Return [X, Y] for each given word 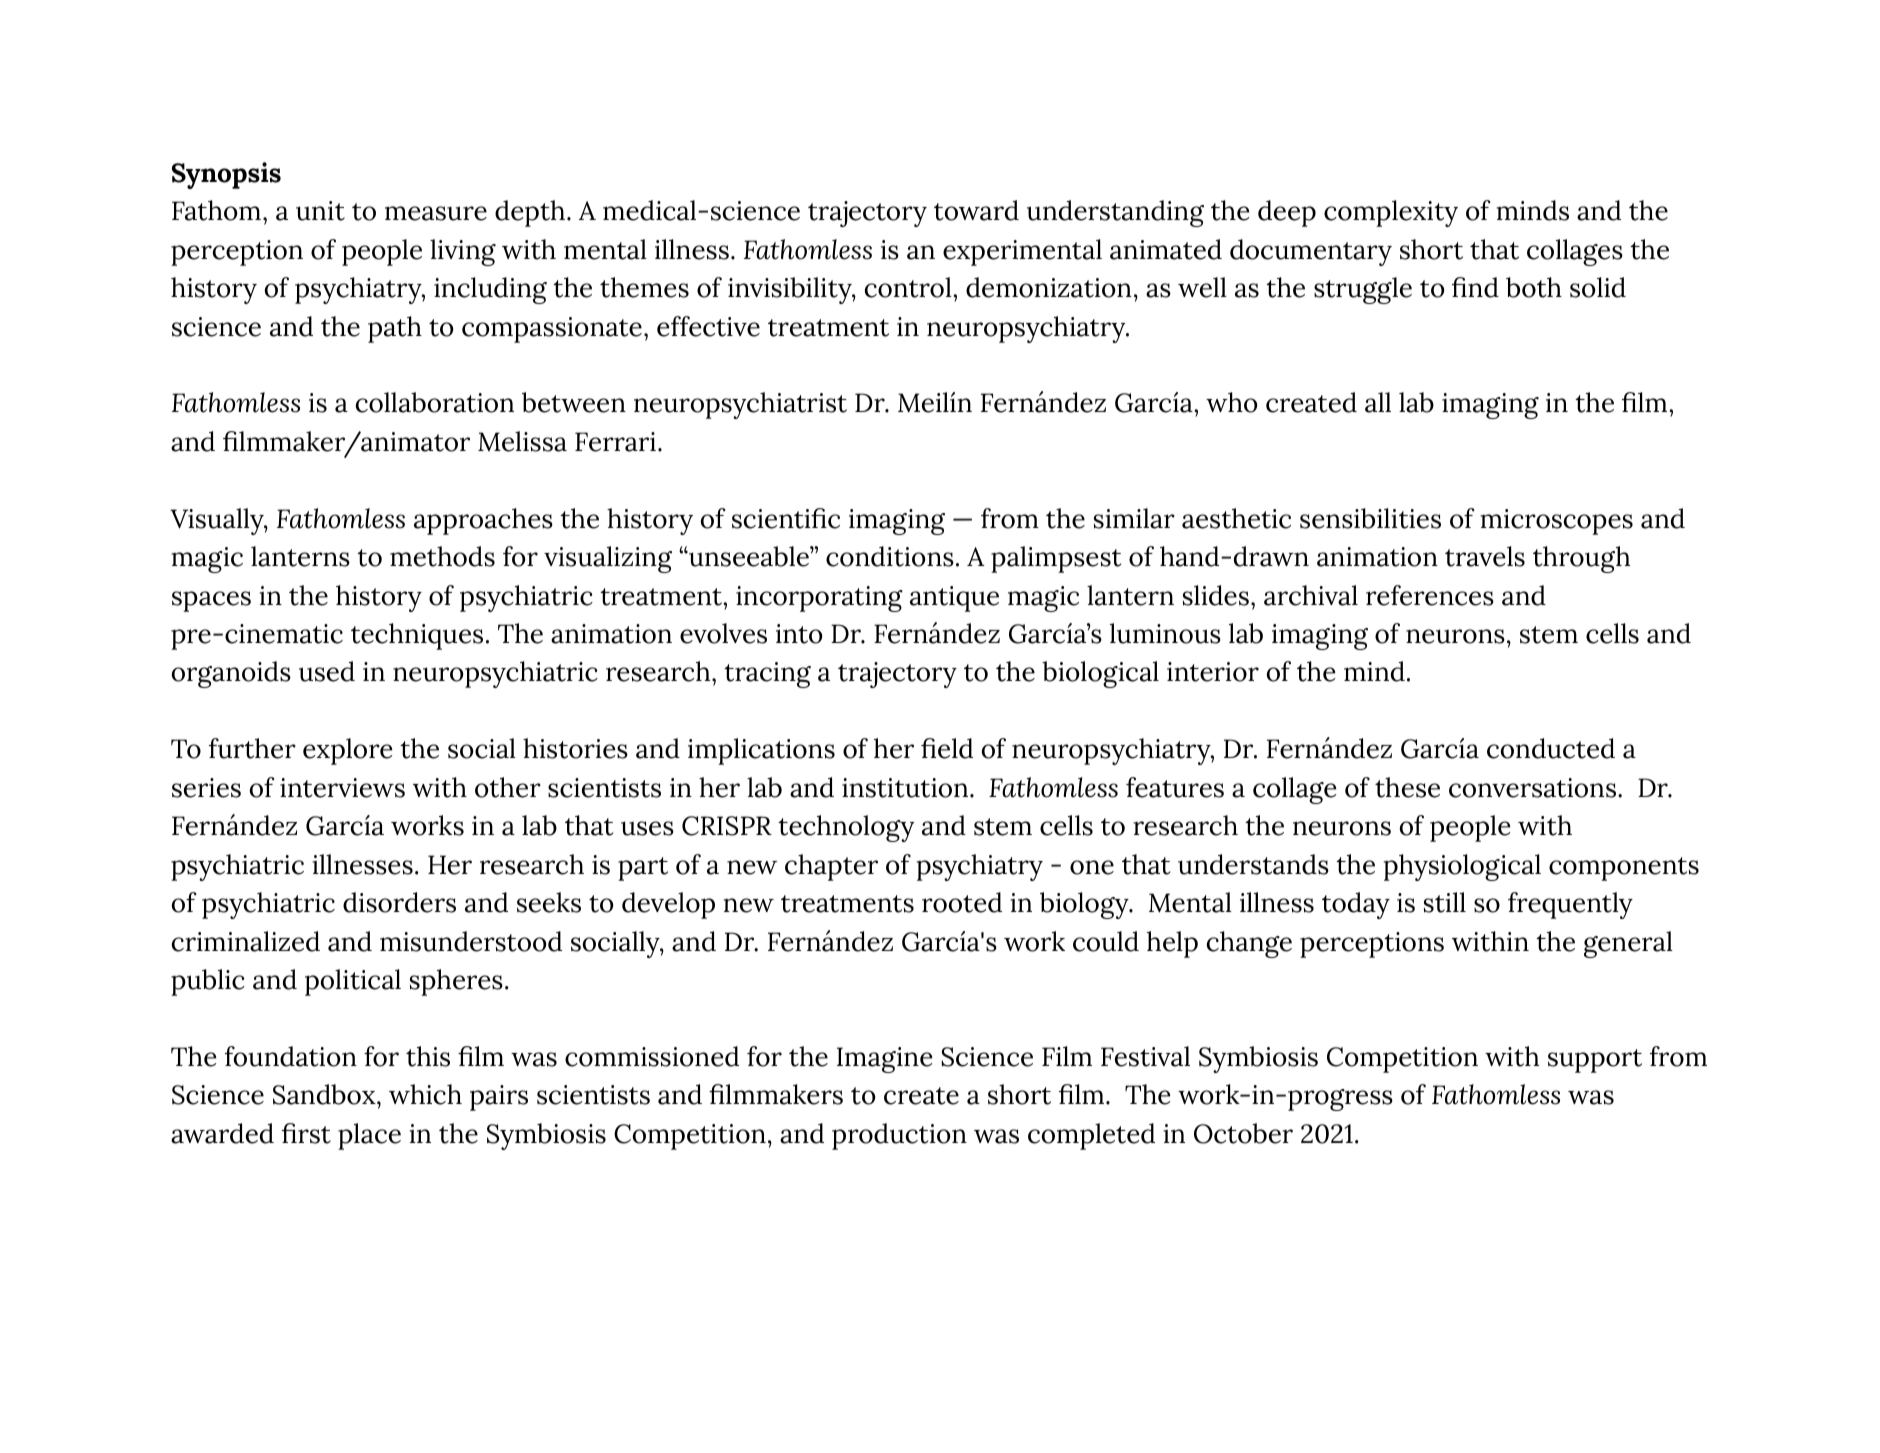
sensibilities [1370, 518]
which [425, 1094]
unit [320, 211]
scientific [786, 518]
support [1595, 1061]
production [899, 1136]
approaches [483, 521]
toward [976, 210]
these [1407, 787]
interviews [342, 788]
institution [906, 788]
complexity [1391, 213]
